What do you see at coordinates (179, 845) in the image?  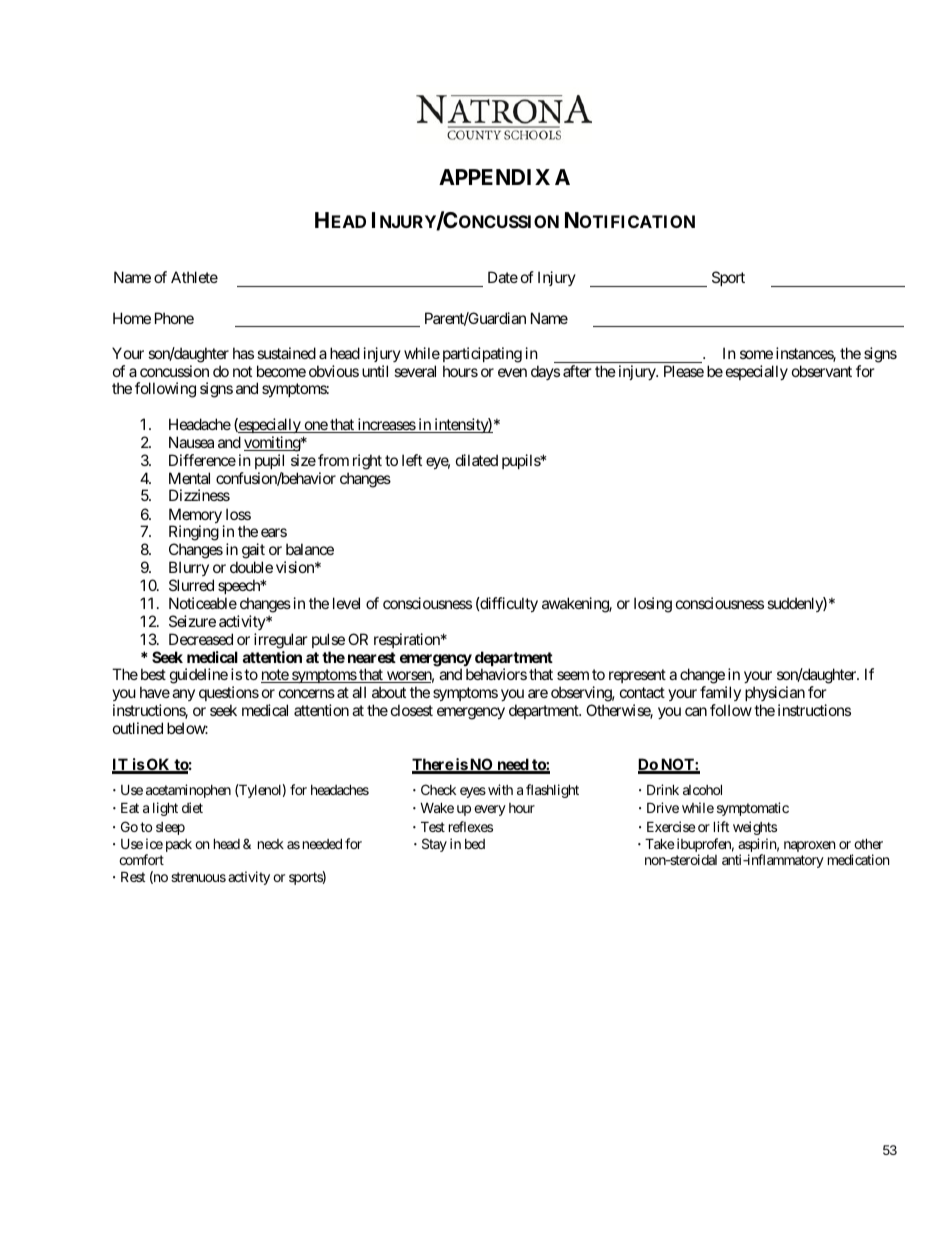 I see `pack` at bounding box center [179, 845].
